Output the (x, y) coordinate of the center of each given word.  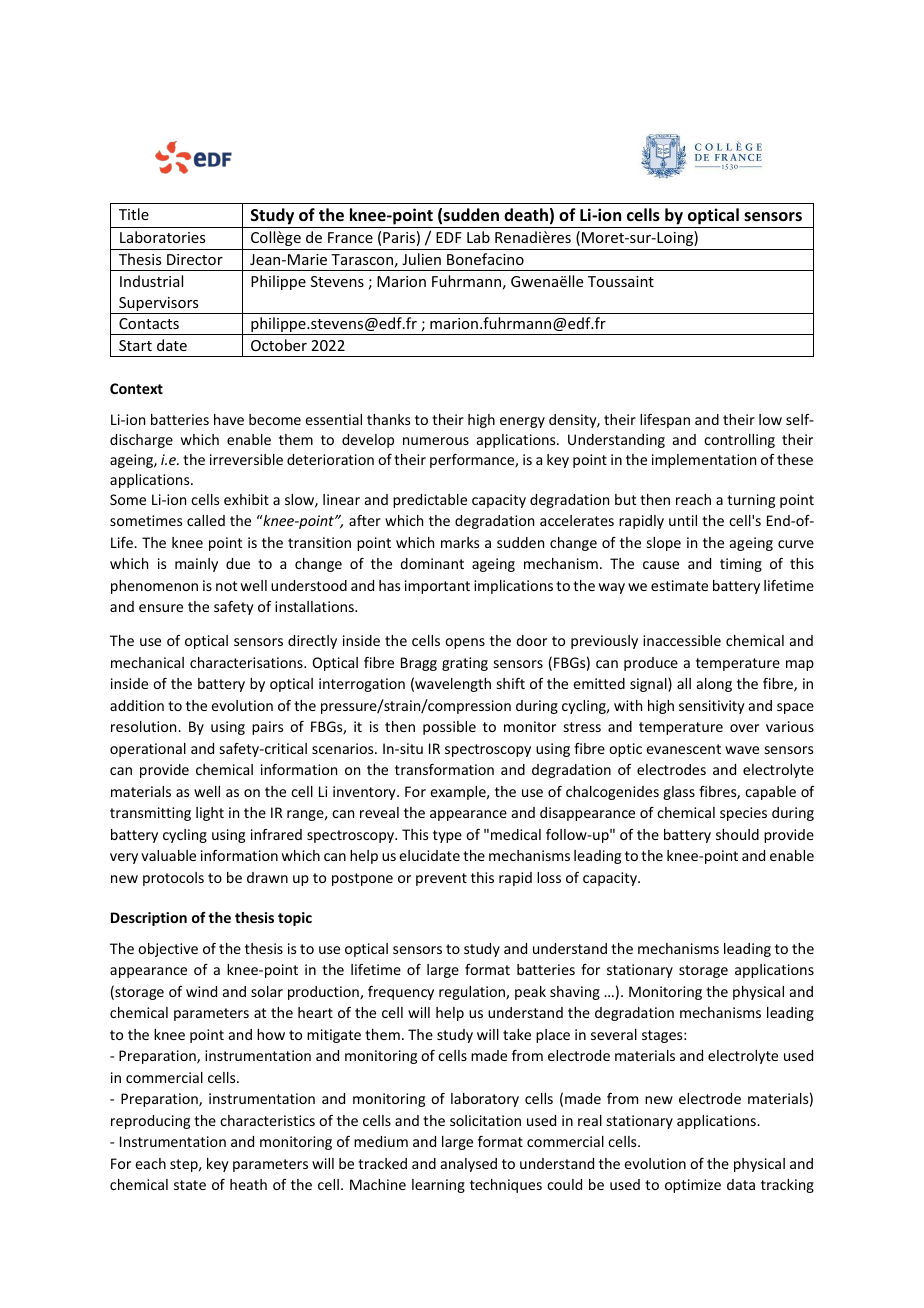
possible (449, 728)
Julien (421, 259)
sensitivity (712, 707)
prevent (441, 879)
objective (168, 950)
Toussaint (621, 281)
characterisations (247, 662)
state (190, 1185)
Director (195, 259)
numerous (436, 441)
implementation (704, 461)
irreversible (246, 459)
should (737, 834)
